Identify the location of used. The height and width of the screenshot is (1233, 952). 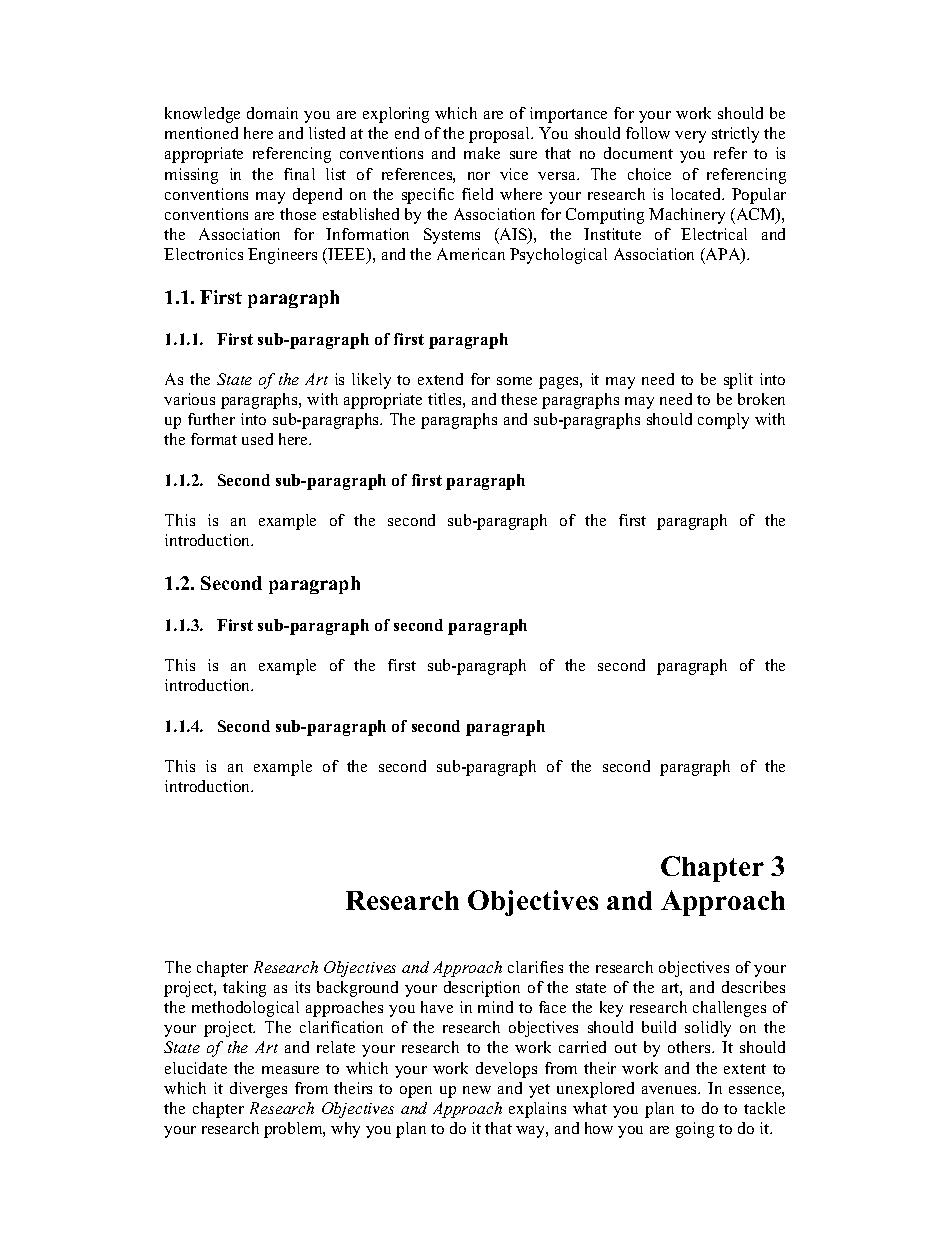
(257, 439).
